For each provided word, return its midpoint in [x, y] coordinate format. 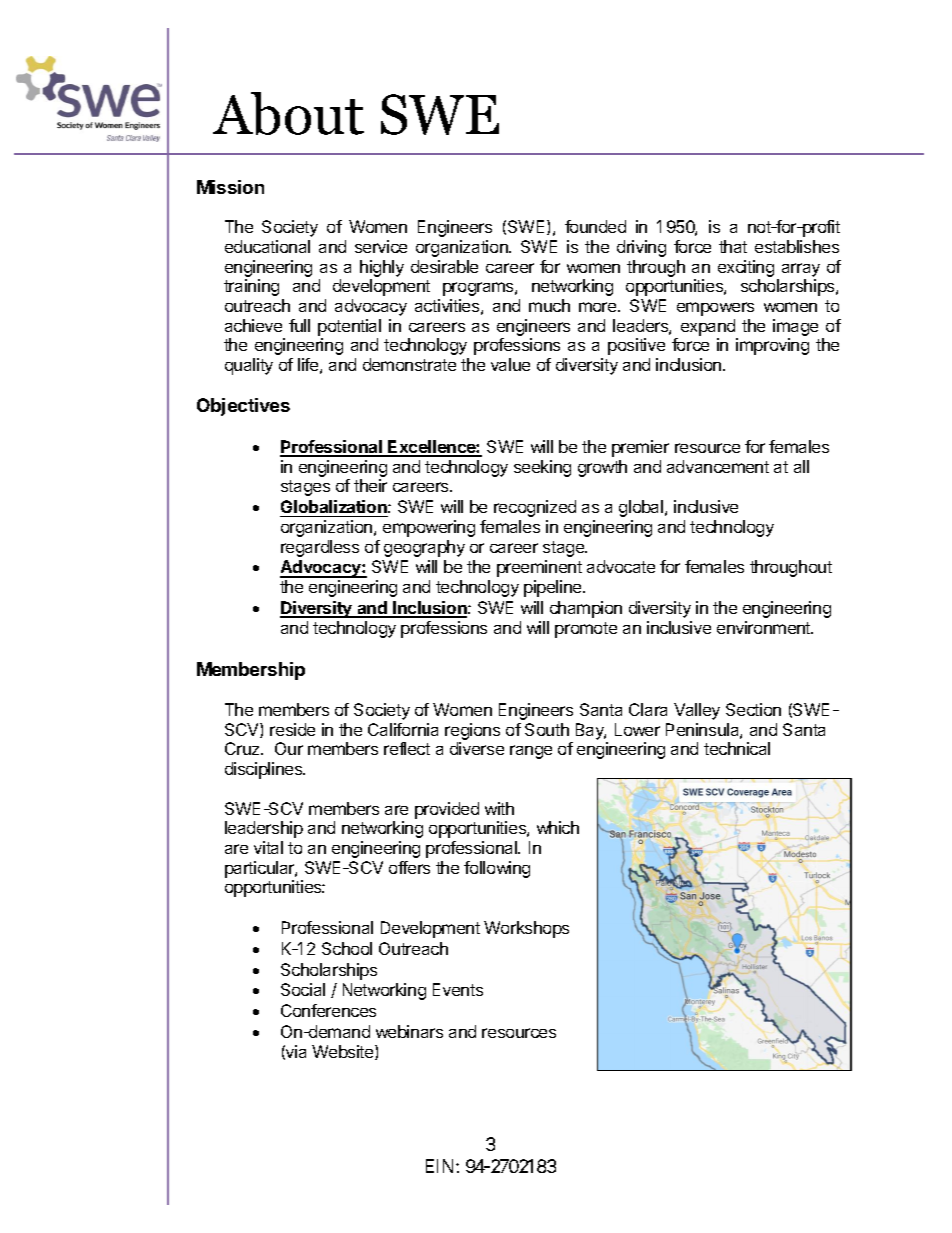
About [288, 113]
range [531, 752]
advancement [718, 466]
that [733, 246]
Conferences [328, 1010]
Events [458, 989]
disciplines [265, 770]
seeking [542, 468]
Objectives [243, 407]
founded [595, 226]
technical [737, 748]
